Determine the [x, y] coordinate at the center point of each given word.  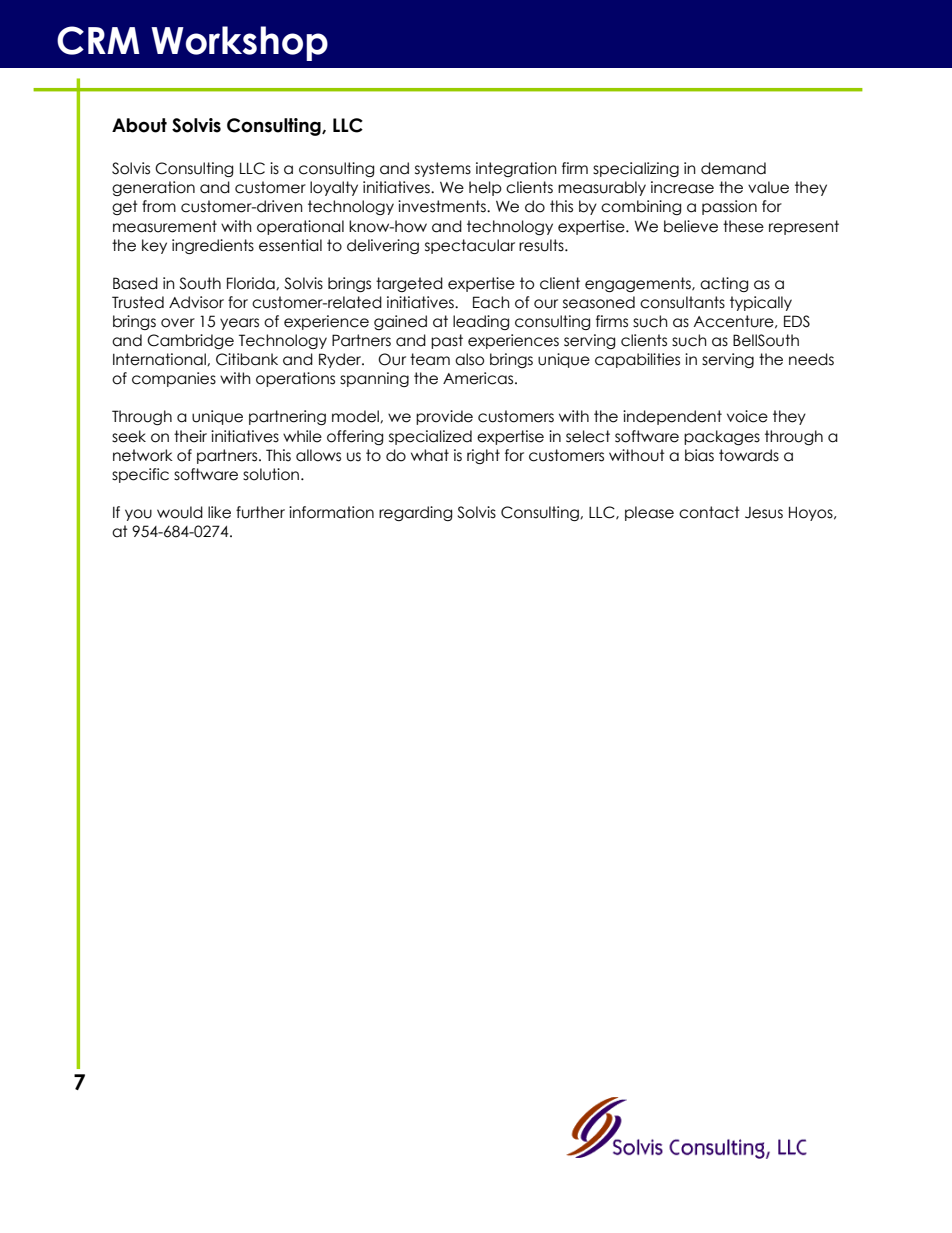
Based [135, 283]
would [180, 512]
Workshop [239, 43]
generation [153, 188]
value [768, 187]
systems [443, 169]
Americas [479, 378]
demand [733, 168]
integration [516, 169]
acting [724, 284]
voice [747, 416]
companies [174, 379]
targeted [409, 284]
